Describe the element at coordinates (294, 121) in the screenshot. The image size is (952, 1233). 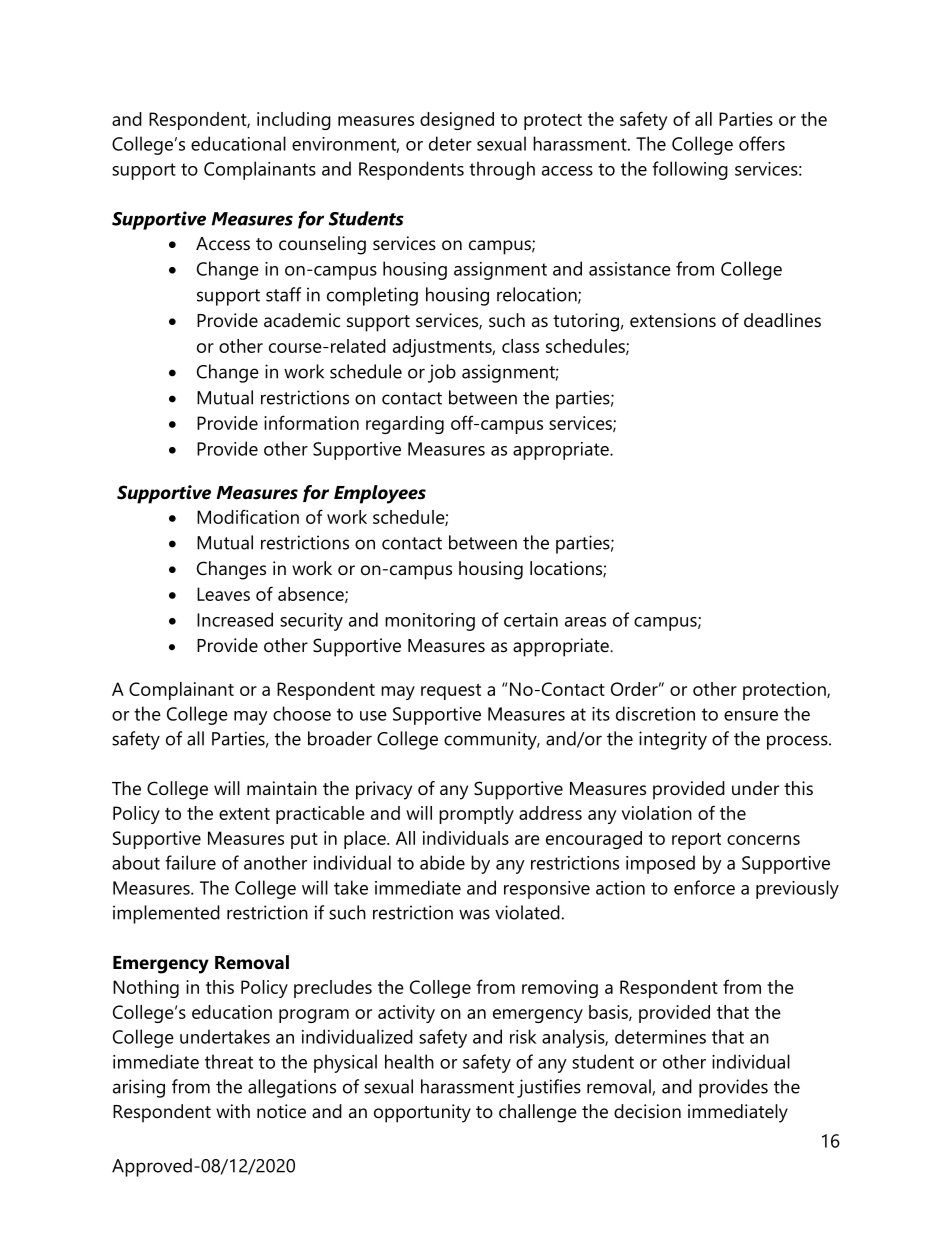
I see `including` at that location.
